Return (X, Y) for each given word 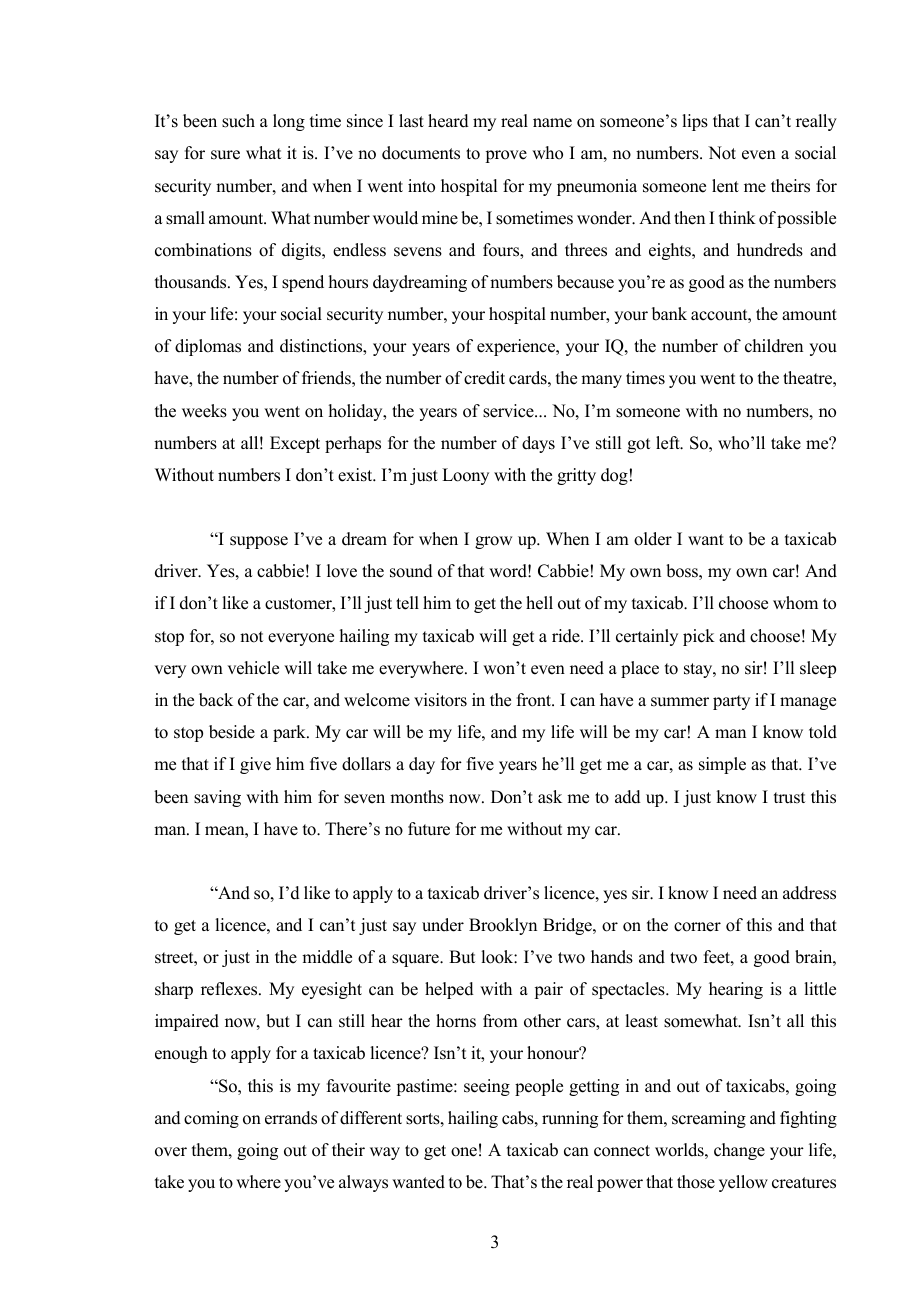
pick (699, 637)
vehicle (253, 668)
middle (327, 957)
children (774, 346)
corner (697, 927)
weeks (204, 411)
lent (725, 186)
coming (211, 1119)
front (535, 700)
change (739, 1151)
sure (225, 155)
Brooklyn (503, 926)
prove (506, 156)
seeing (487, 1087)
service (509, 411)
